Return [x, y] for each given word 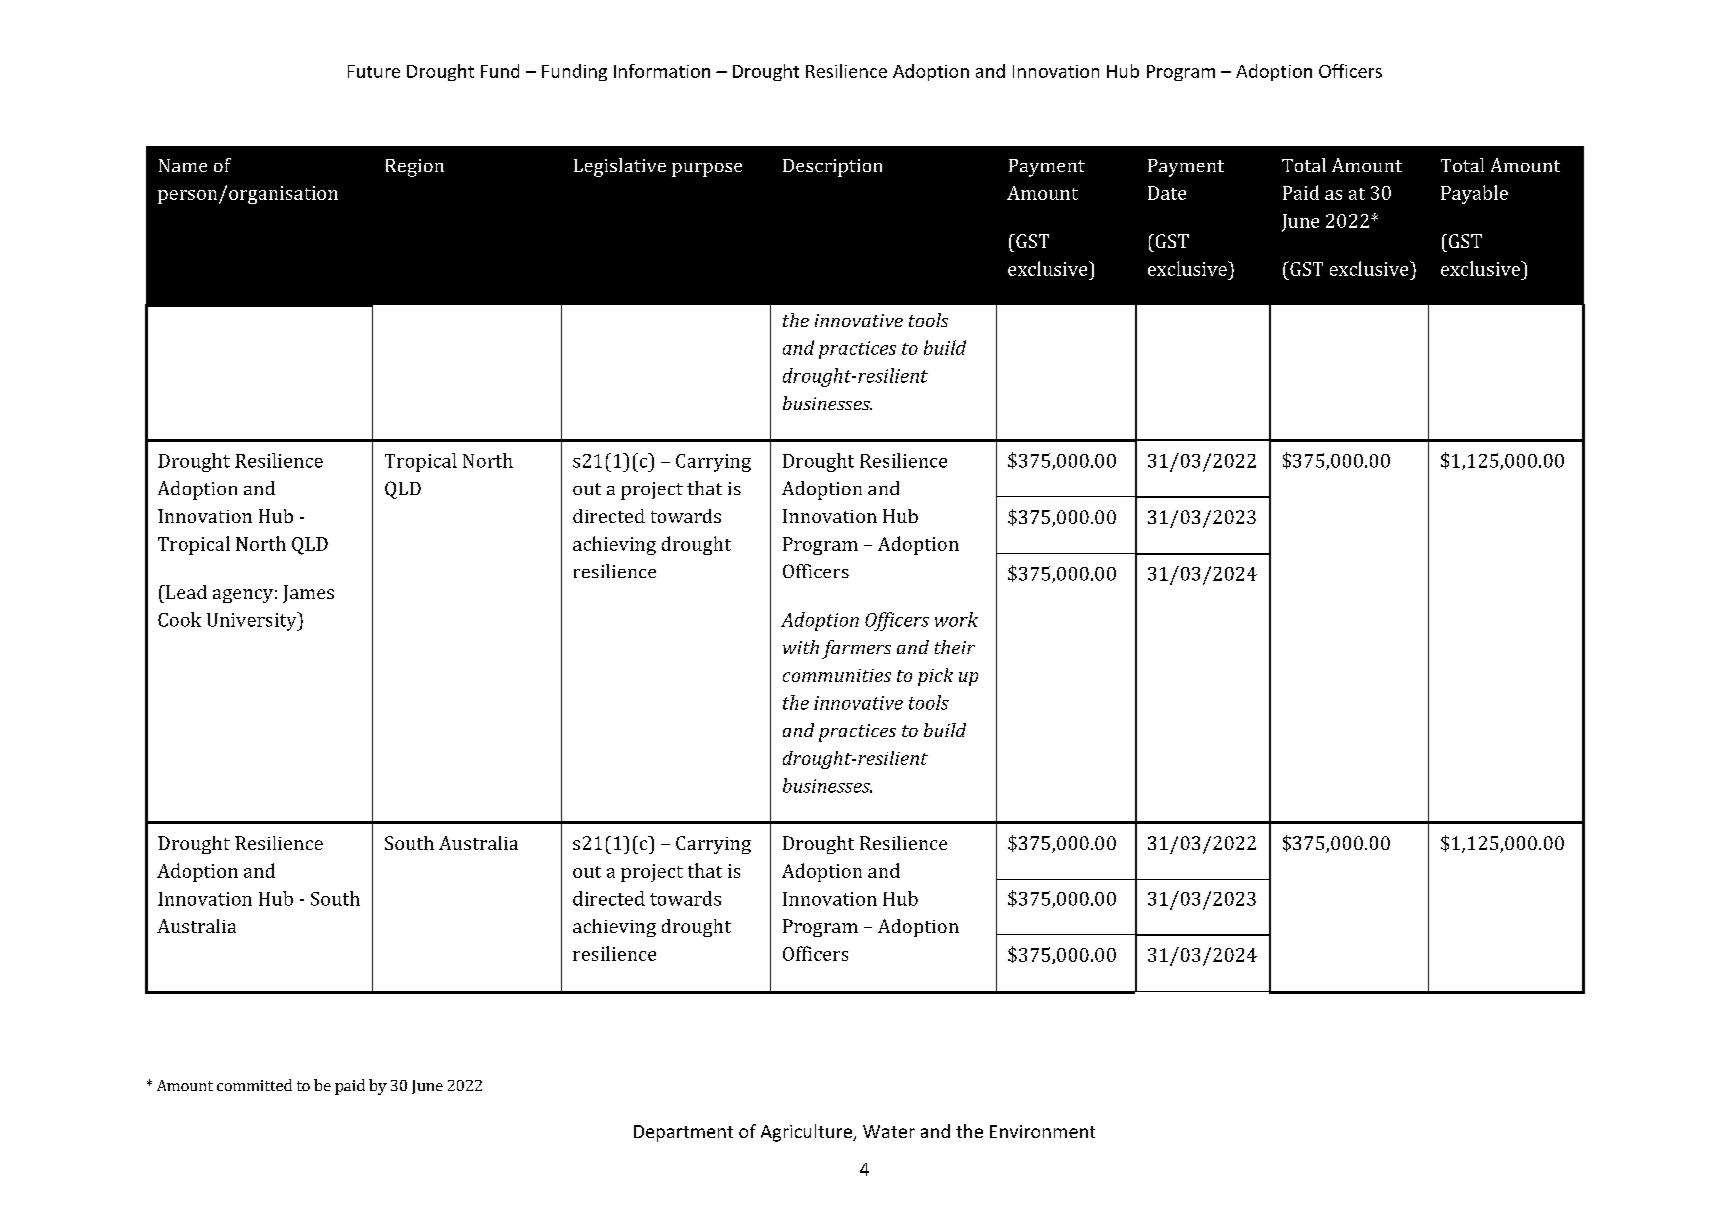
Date [1167, 193]
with [801, 647]
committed [254, 1085]
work [956, 619]
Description [832, 168]
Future [374, 71]
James [308, 594]
